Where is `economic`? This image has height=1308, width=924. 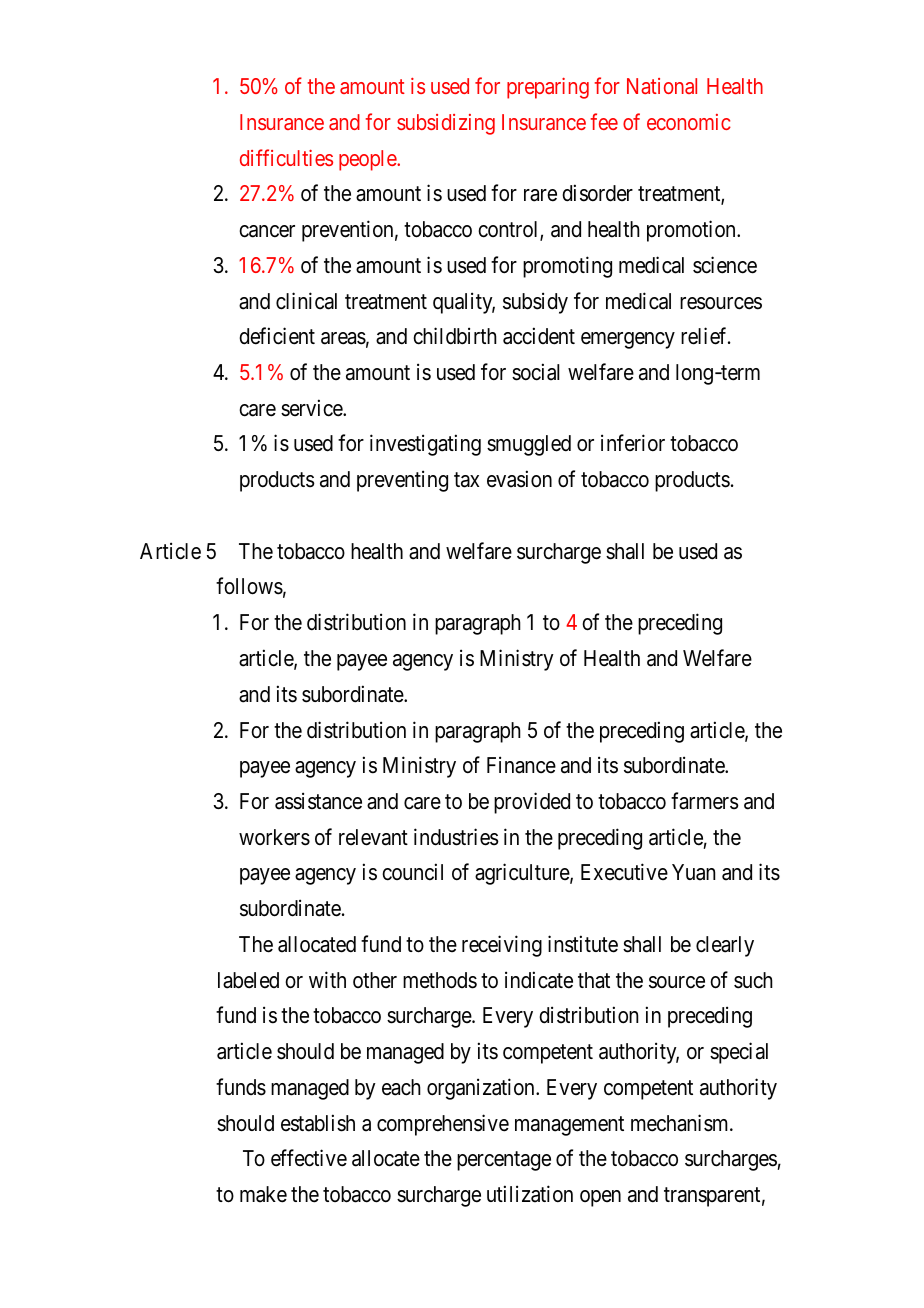 economic is located at coordinates (689, 122).
